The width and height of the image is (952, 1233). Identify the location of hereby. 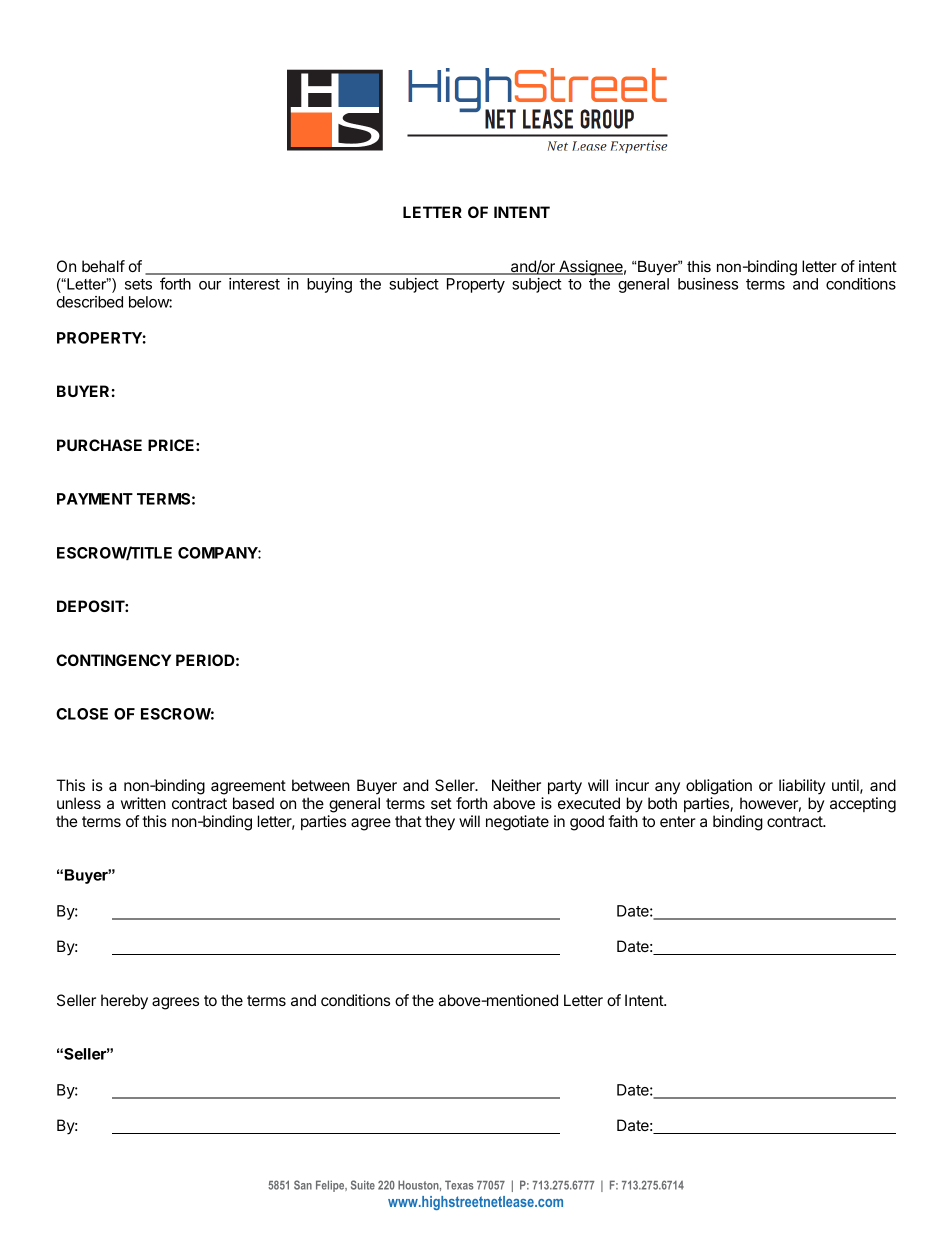
(124, 1002).
